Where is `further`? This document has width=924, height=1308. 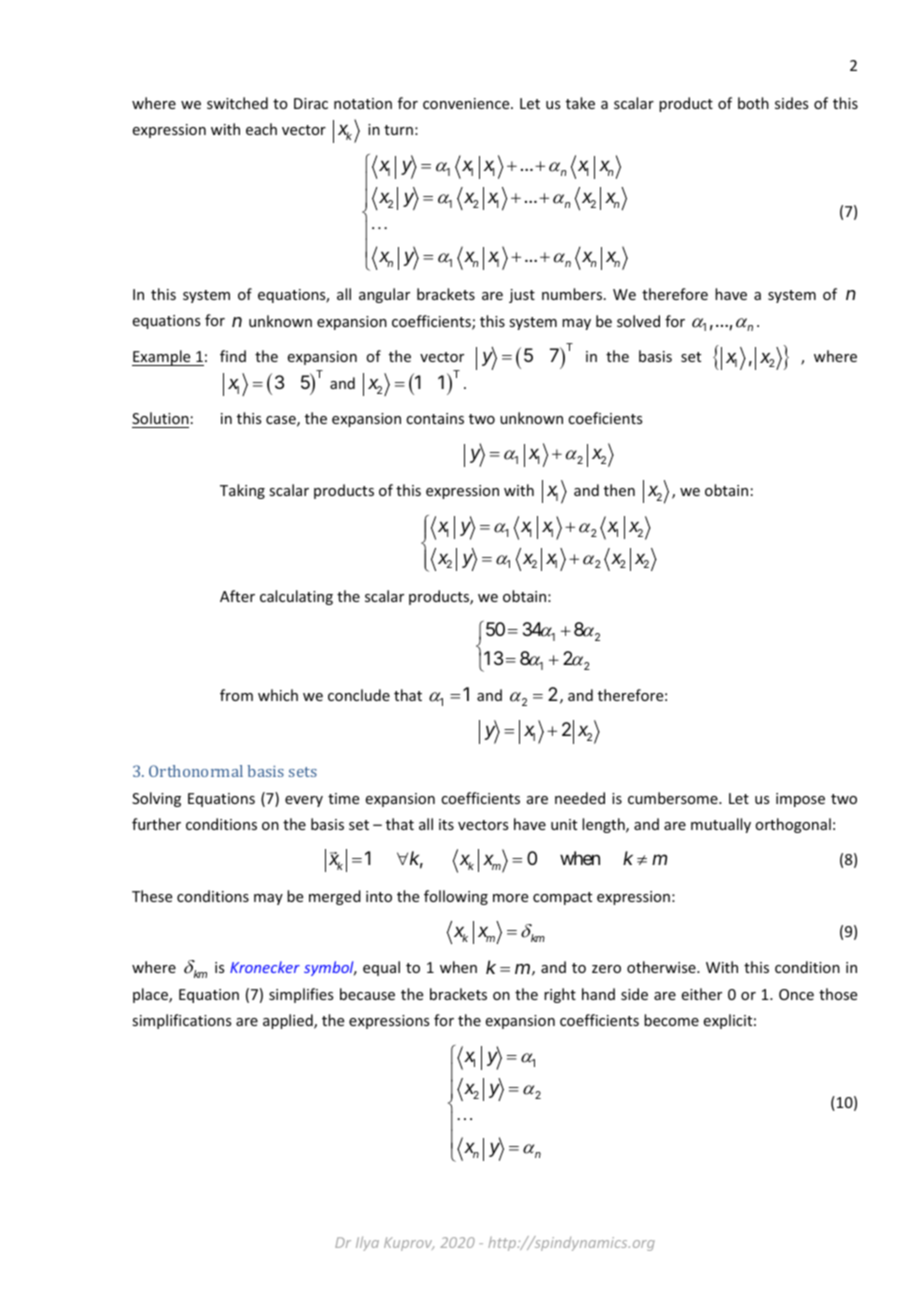
further is located at coordinates (156, 824).
